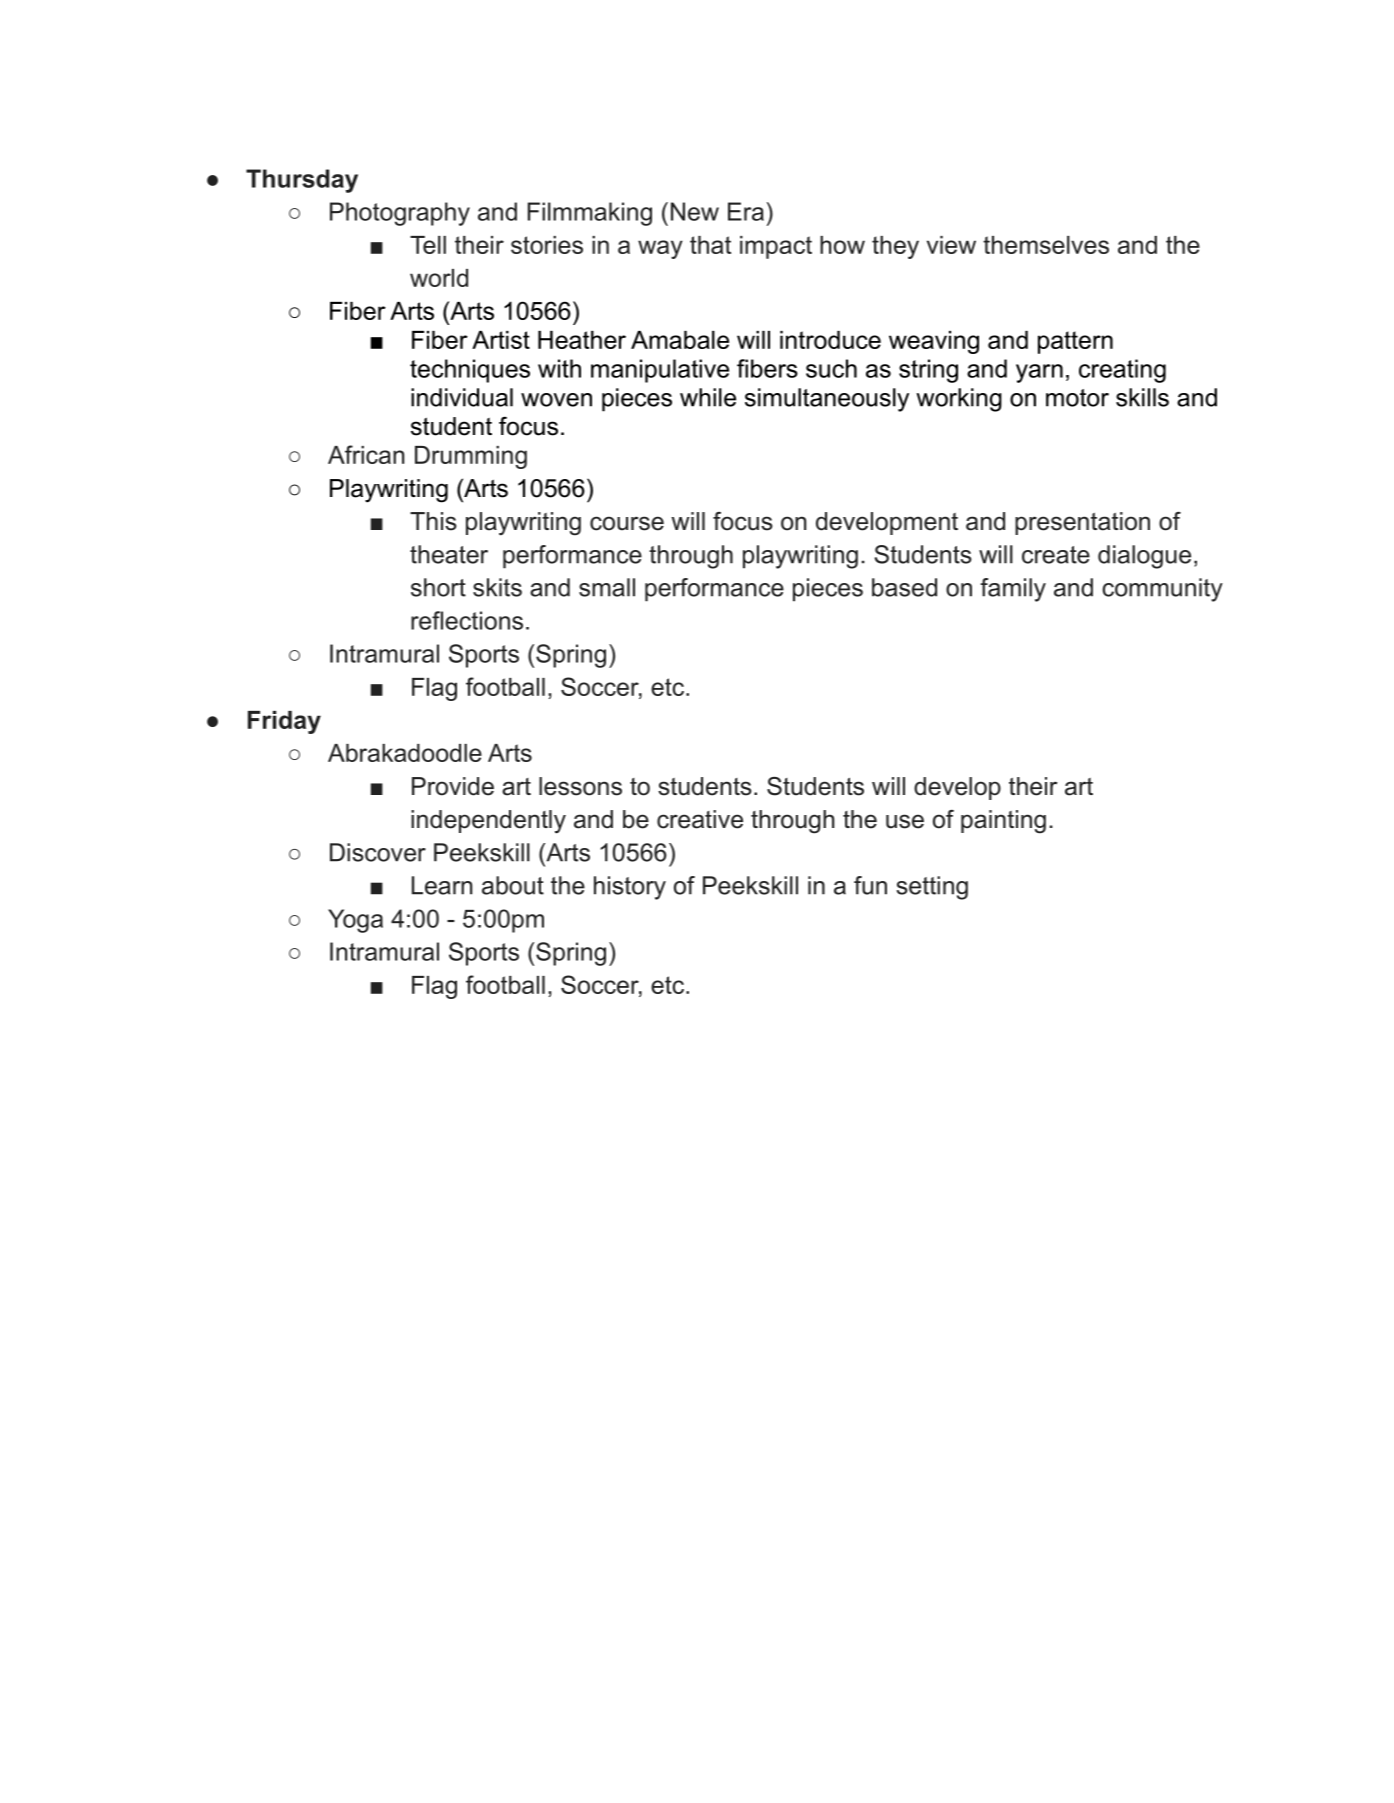 The height and width of the screenshot is (1803, 1394). What do you see at coordinates (746, 211) in the screenshot?
I see `Era` at bounding box center [746, 211].
